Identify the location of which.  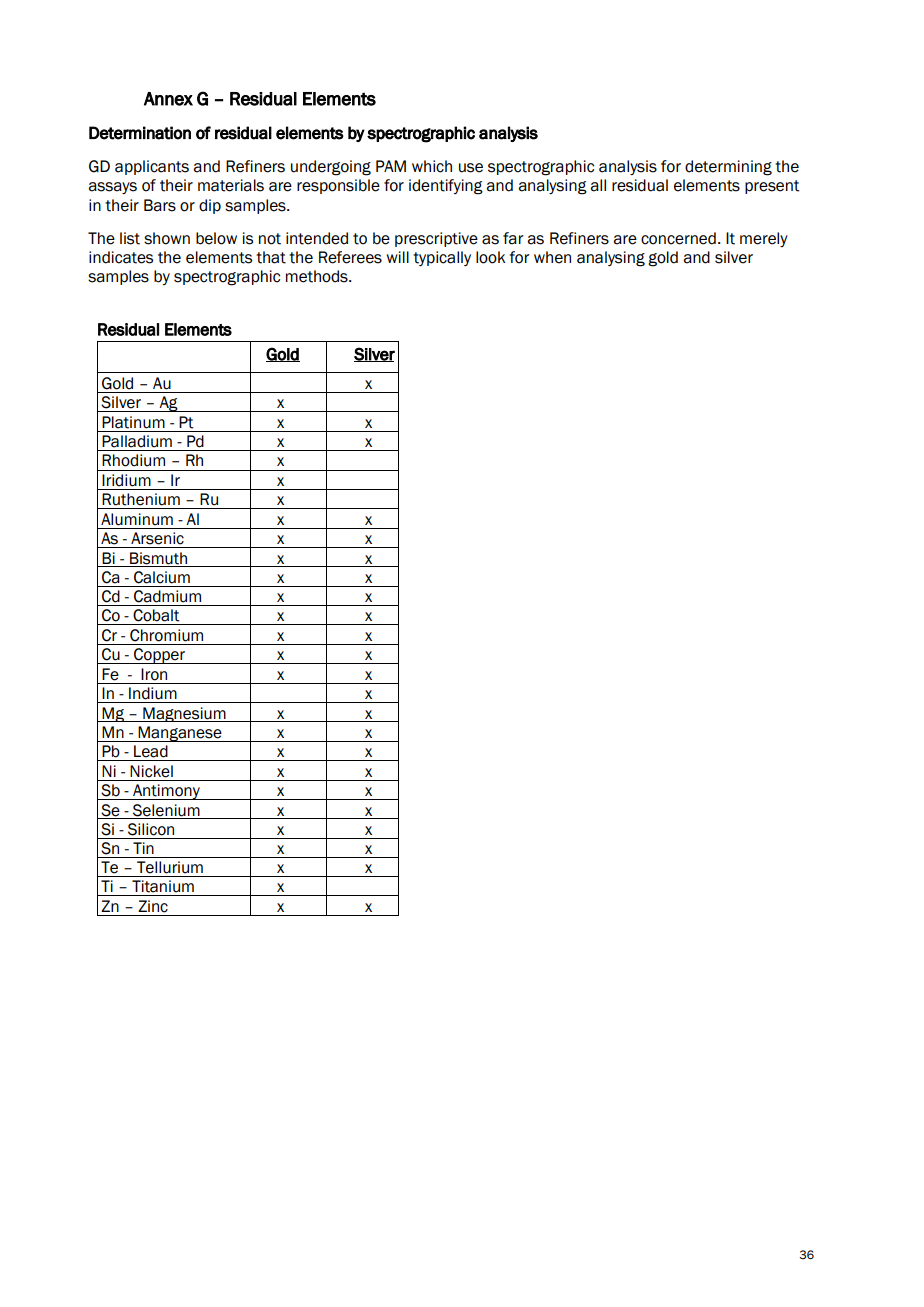
(432, 166).
